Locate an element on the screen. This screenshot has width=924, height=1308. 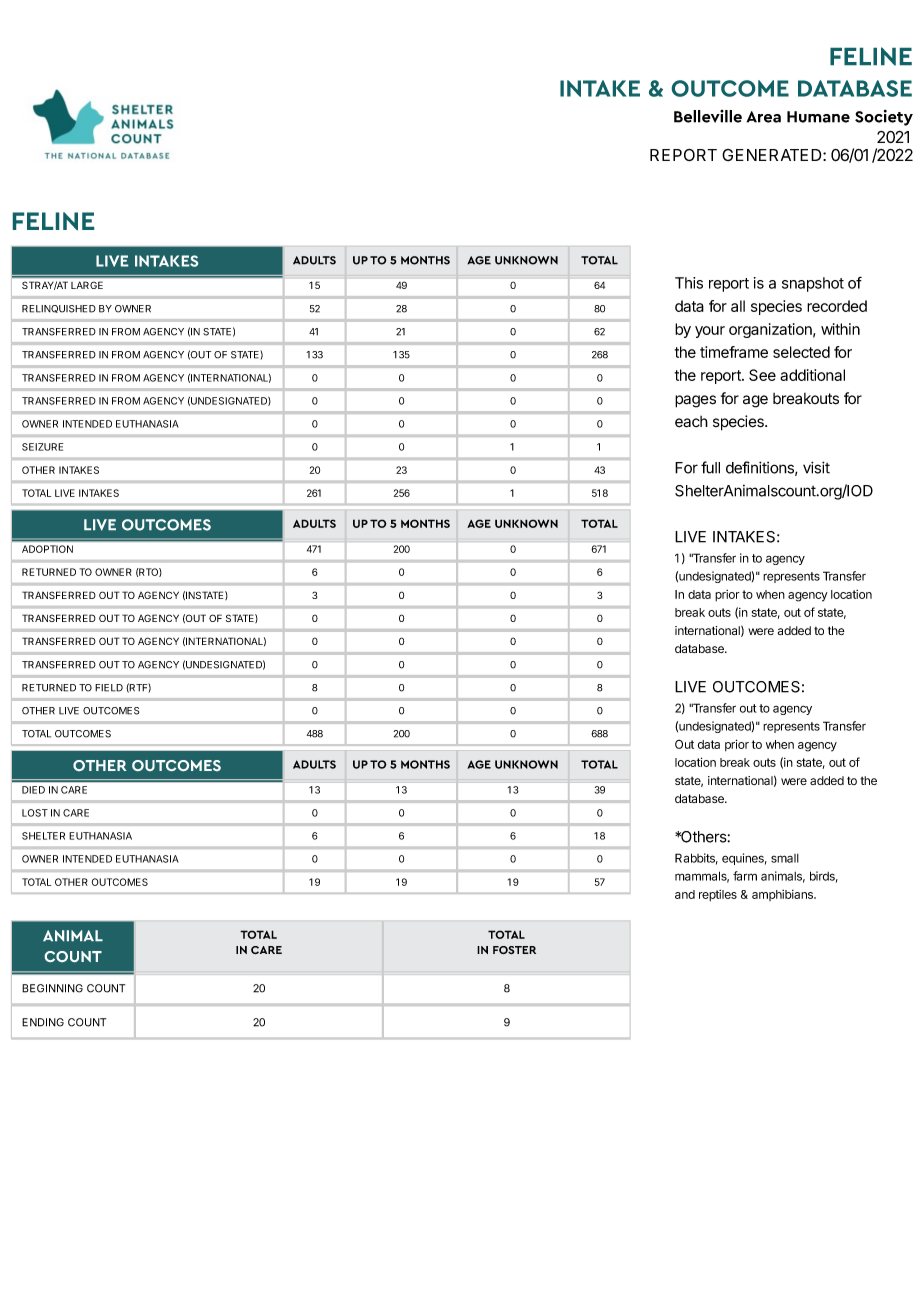
farm is located at coordinates (745, 876).
